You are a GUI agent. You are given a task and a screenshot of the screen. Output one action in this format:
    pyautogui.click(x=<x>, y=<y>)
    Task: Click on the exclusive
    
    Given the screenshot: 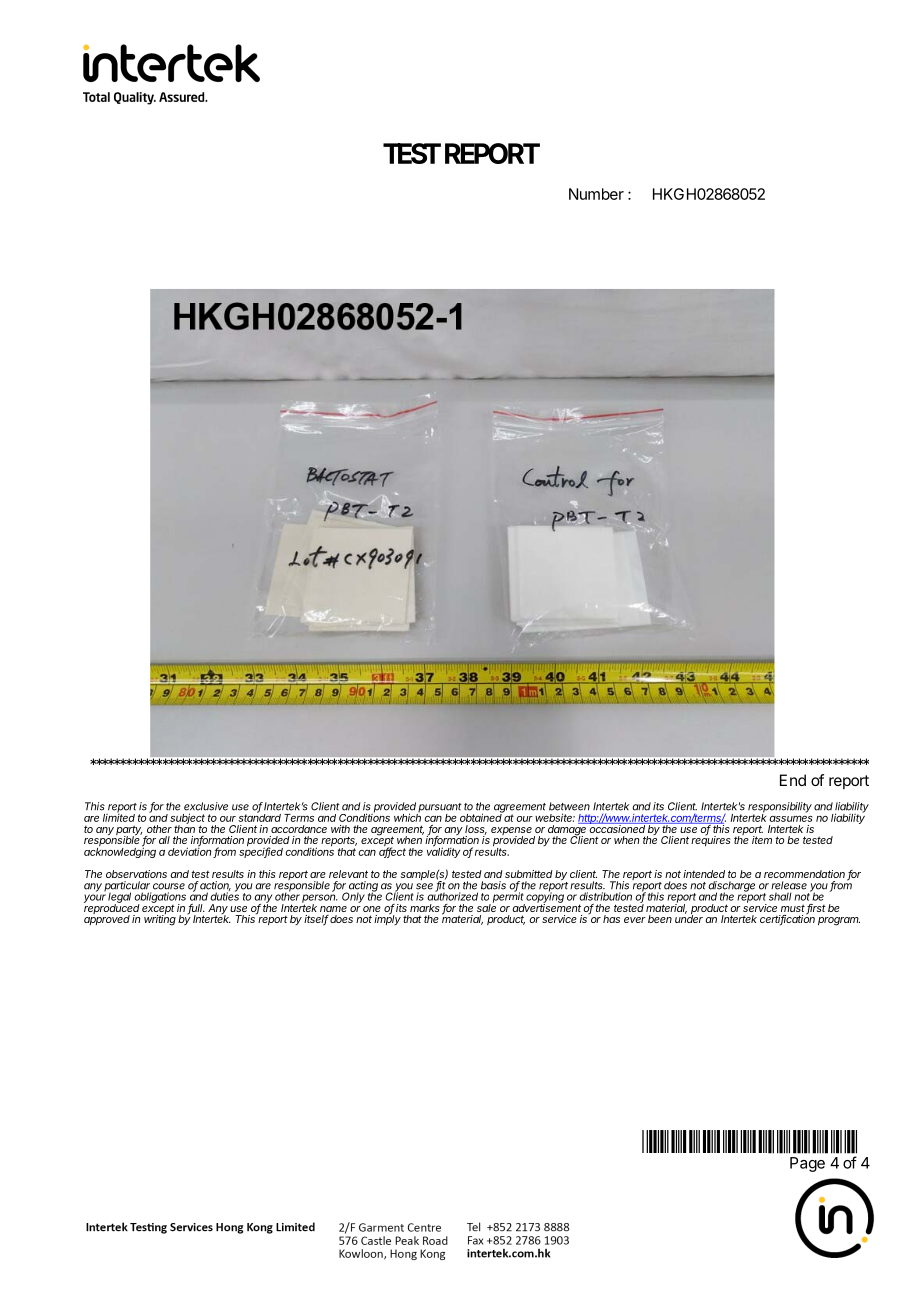 What is the action you would take?
    pyautogui.click(x=206, y=806)
